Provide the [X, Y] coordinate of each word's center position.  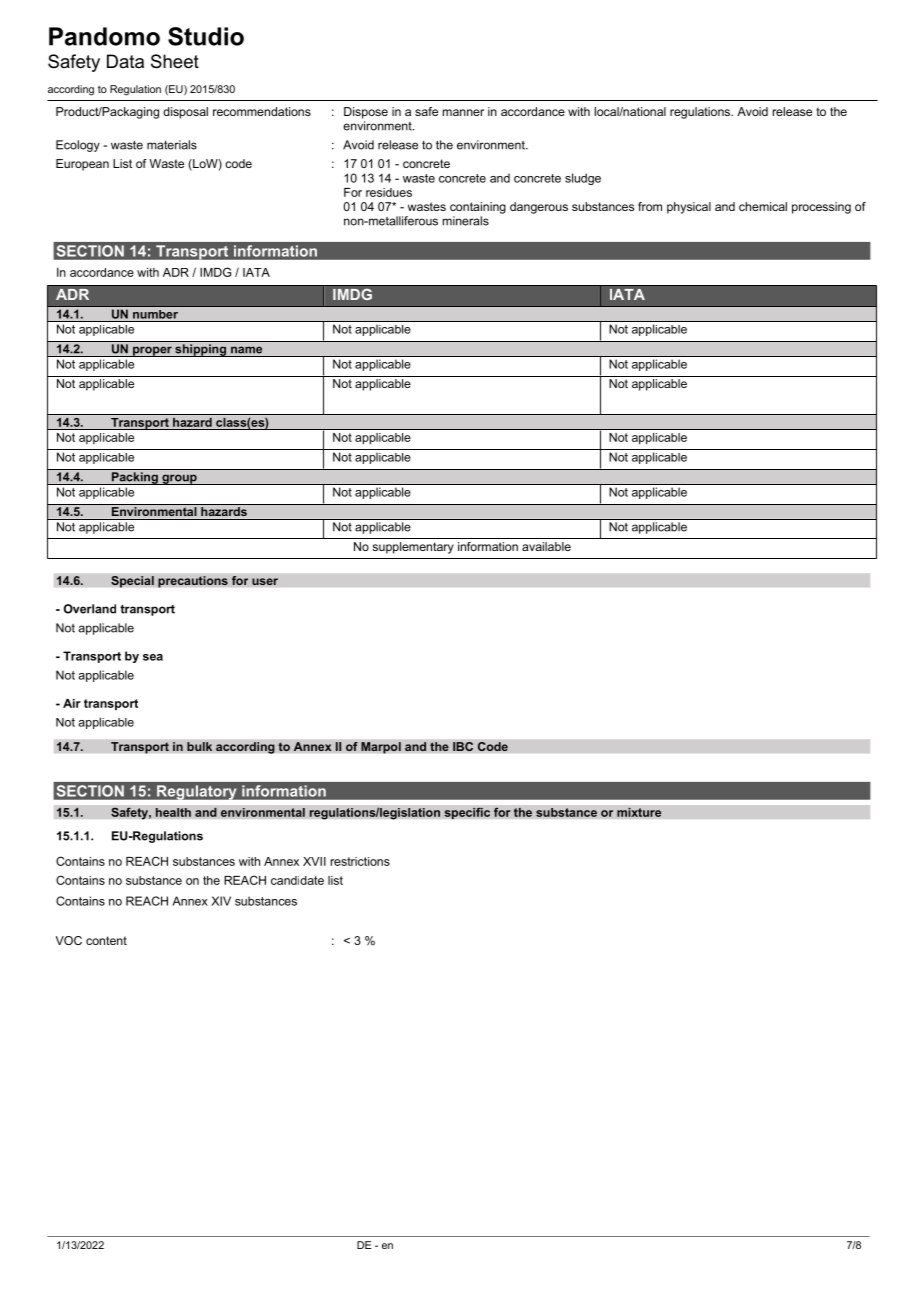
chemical [763, 206]
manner [463, 112]
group [179, 479]
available [546, 546]
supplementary [413, 548]
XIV [221, 901]
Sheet [175, 61]
